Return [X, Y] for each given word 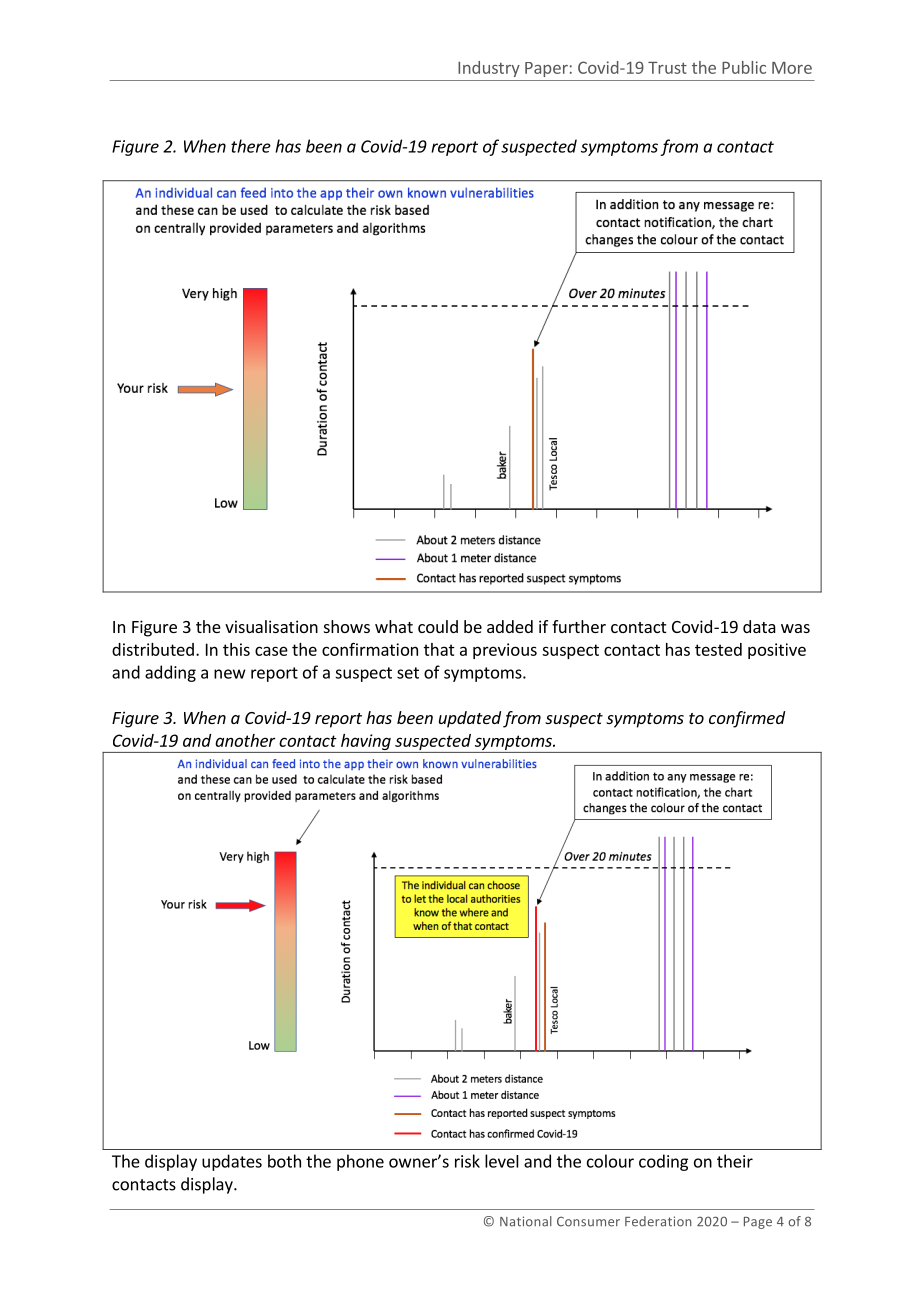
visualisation [271, 626]
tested [718, 649]
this [236, 649]
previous [505, 651]
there [251, 146]
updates [232, 1162]
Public [744, 67]
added [510, 626]
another [245, 740]
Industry [489, 69]
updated [470, 719]
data [759, 626]
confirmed [747, 719]
